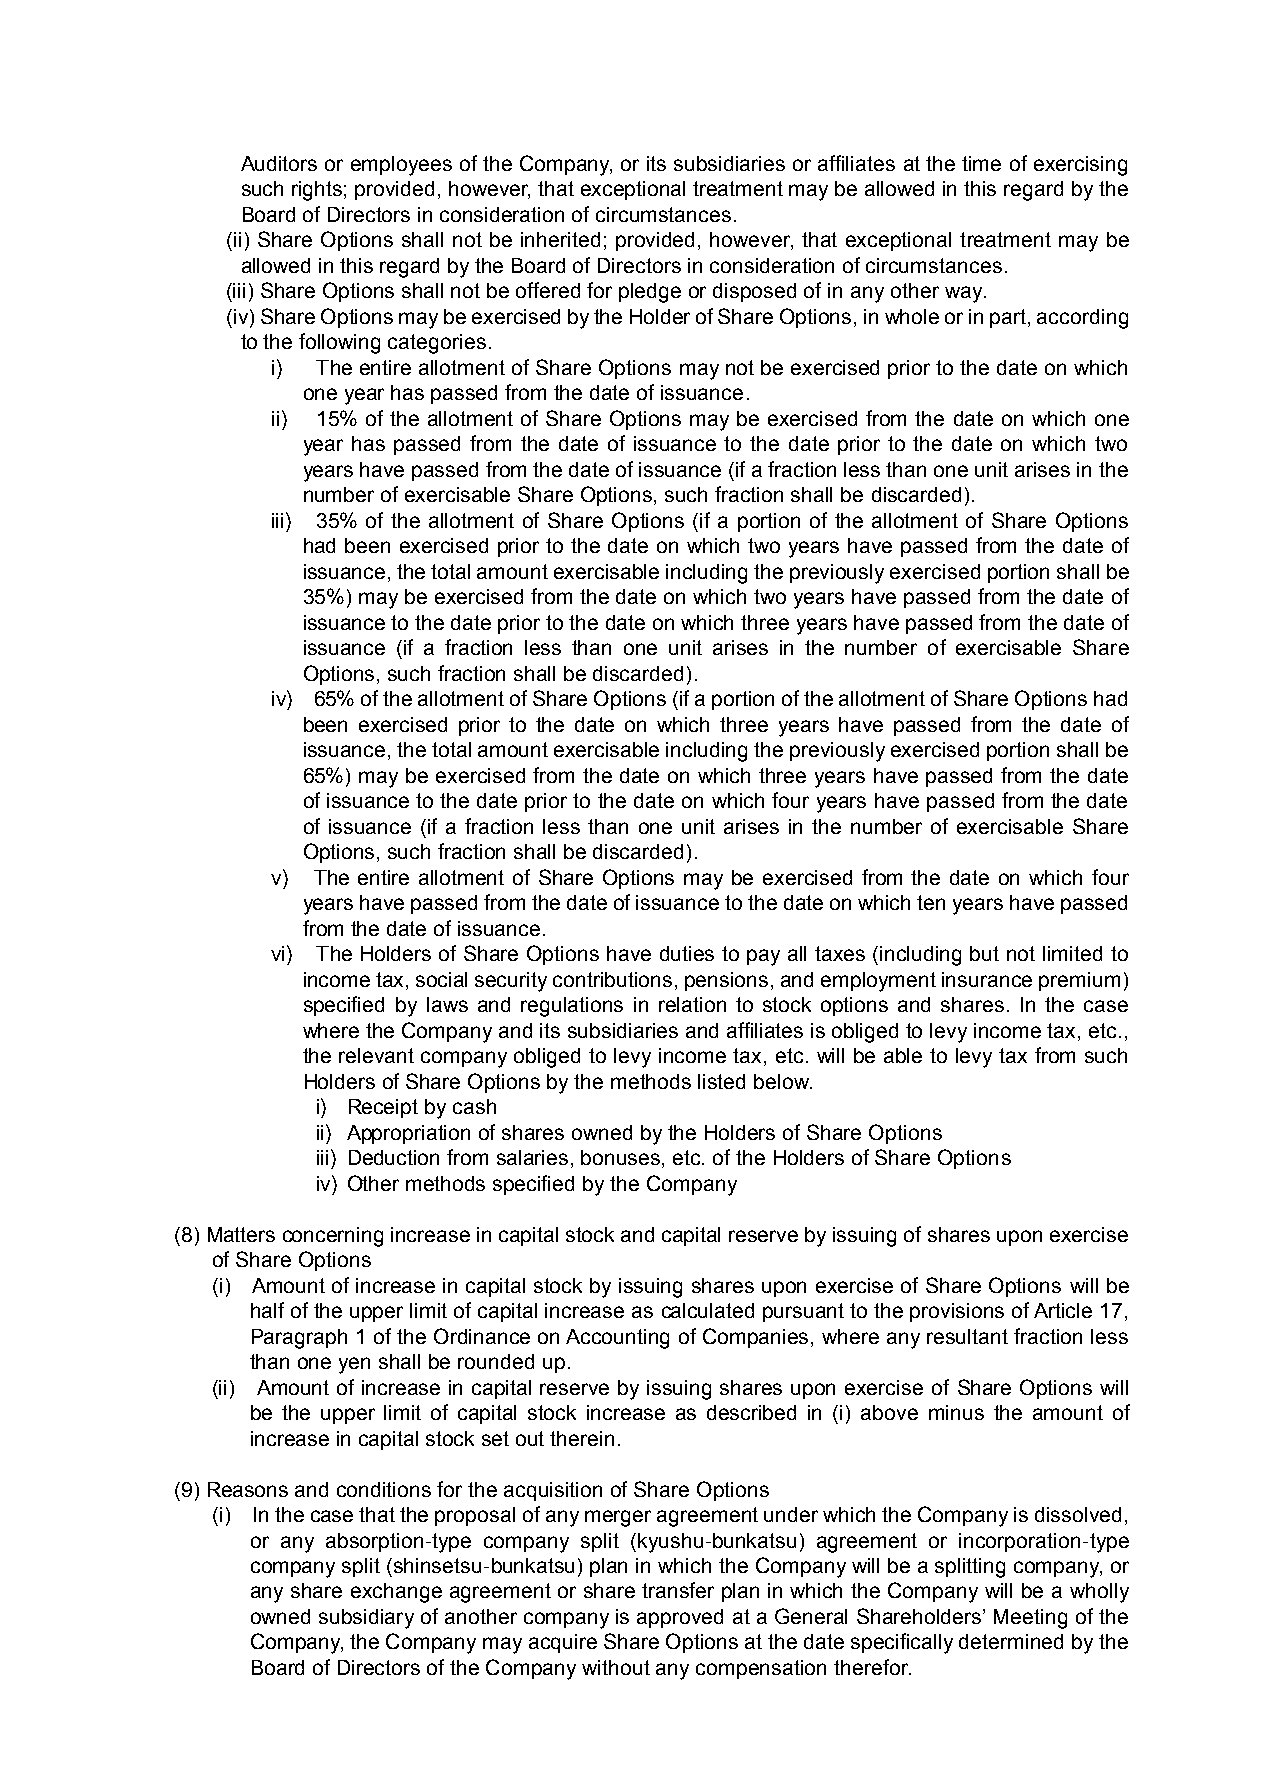  Describe the element at coordinates (680, 1618) in the screenshot. I see `approved` at that location.
